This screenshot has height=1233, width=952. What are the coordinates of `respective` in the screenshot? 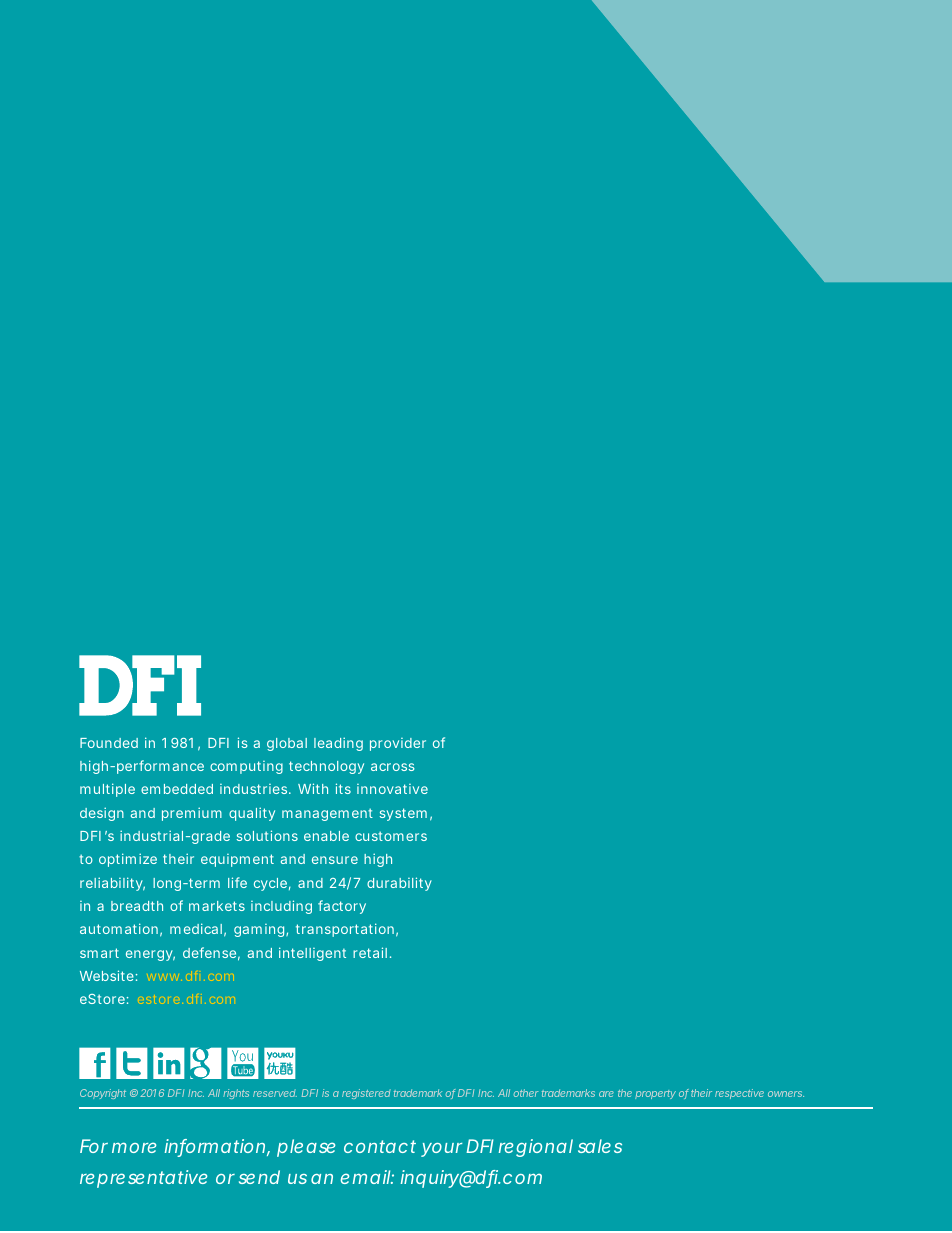 It's located at (739, 1094).
